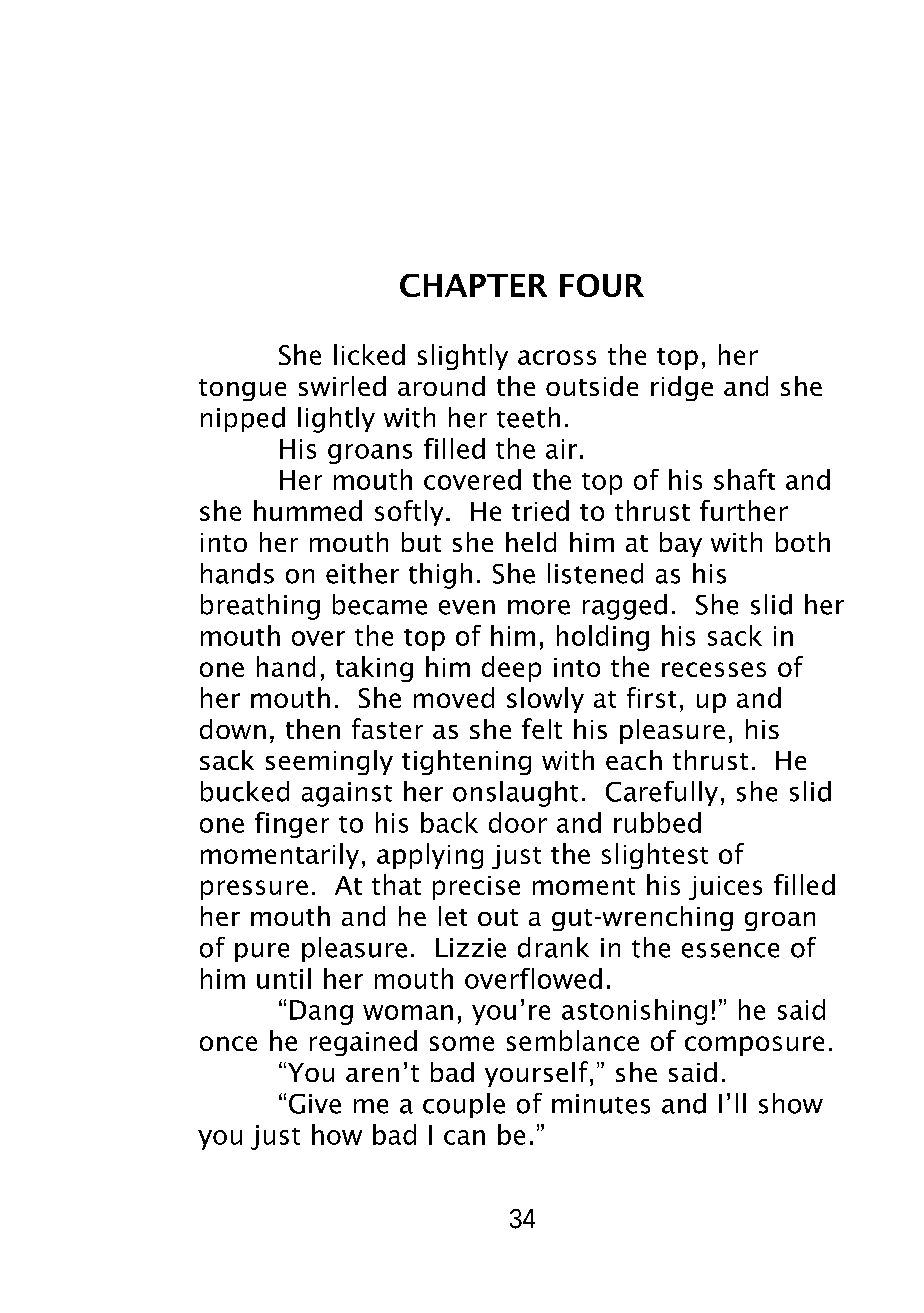  I want to click on then, so click(313, 729).
